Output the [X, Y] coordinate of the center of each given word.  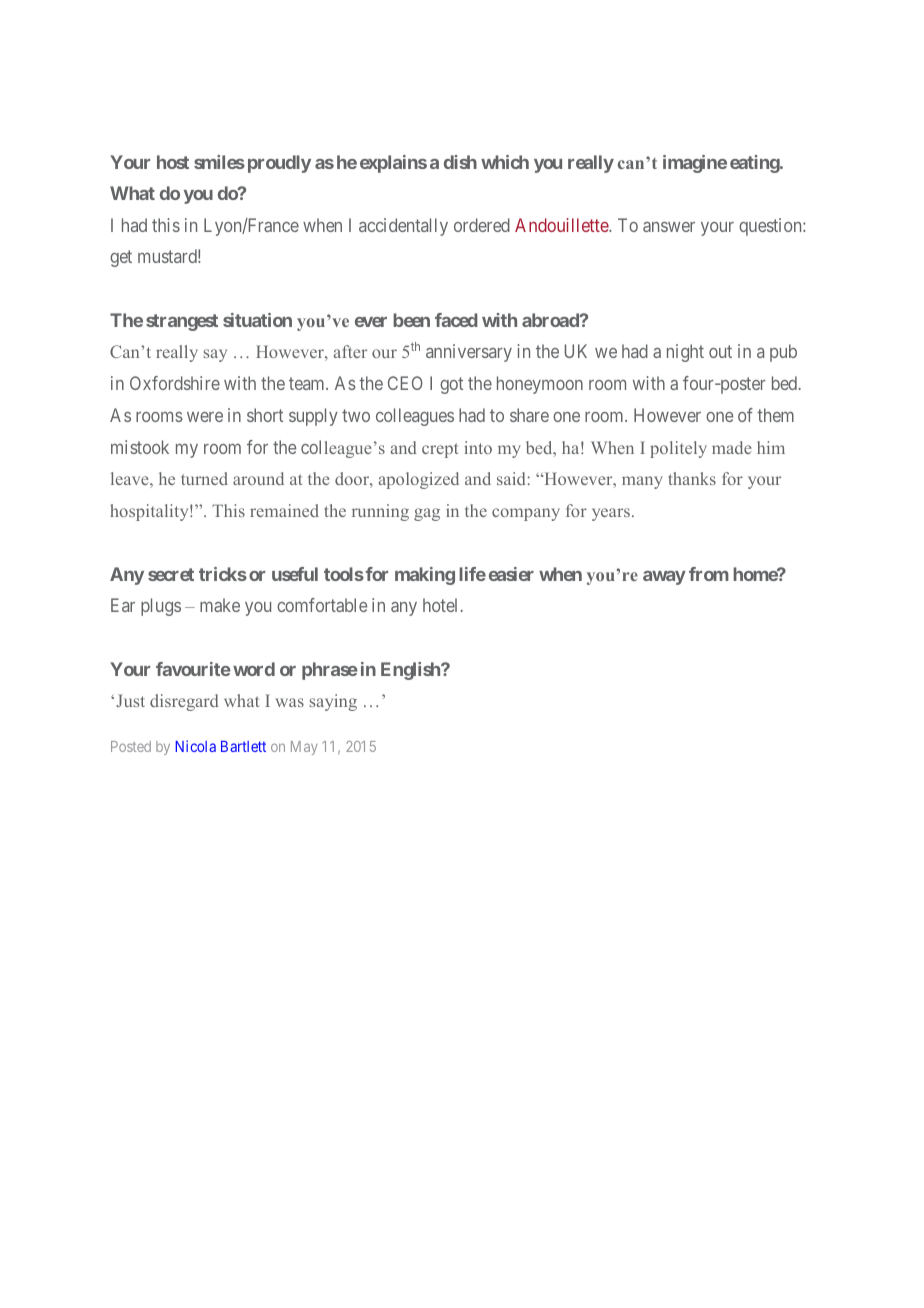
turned [204, 478]
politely [678, 449]
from [709, 574]
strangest [182, 322]
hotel [440, 605]
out [720, 352]
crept [440, 450]
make [220, 605]
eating [755, 164]
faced [456, 320]
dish [460, 162]
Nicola [195, 746]
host [173, 162]
